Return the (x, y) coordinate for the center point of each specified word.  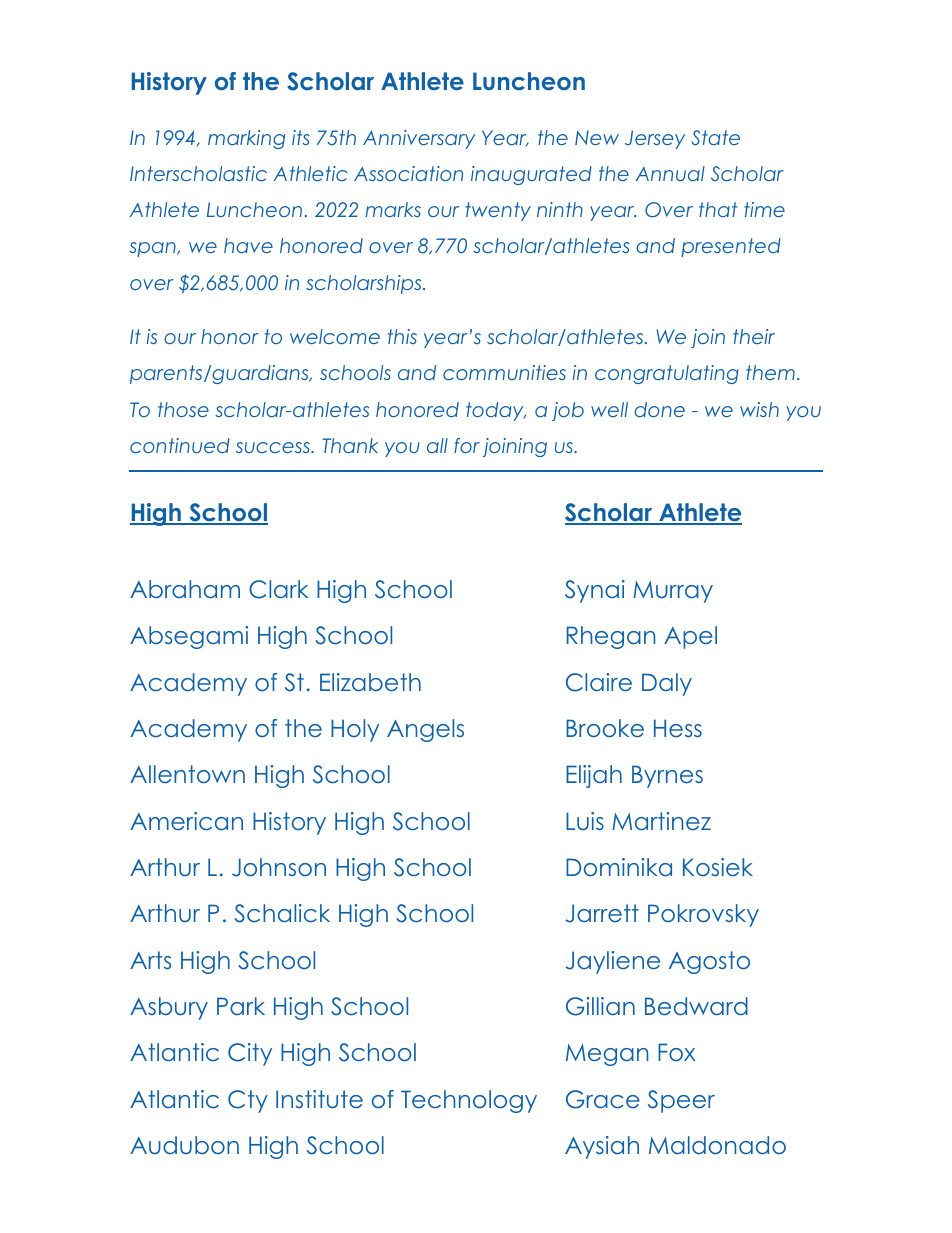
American (186, 821)
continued (180, 445)
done (659, 409)
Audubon (184, 1145)
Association (408, 173)
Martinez (661, 821)
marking (246, 139)
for (467, 445)
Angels (425, 730)
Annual (670, 173)
